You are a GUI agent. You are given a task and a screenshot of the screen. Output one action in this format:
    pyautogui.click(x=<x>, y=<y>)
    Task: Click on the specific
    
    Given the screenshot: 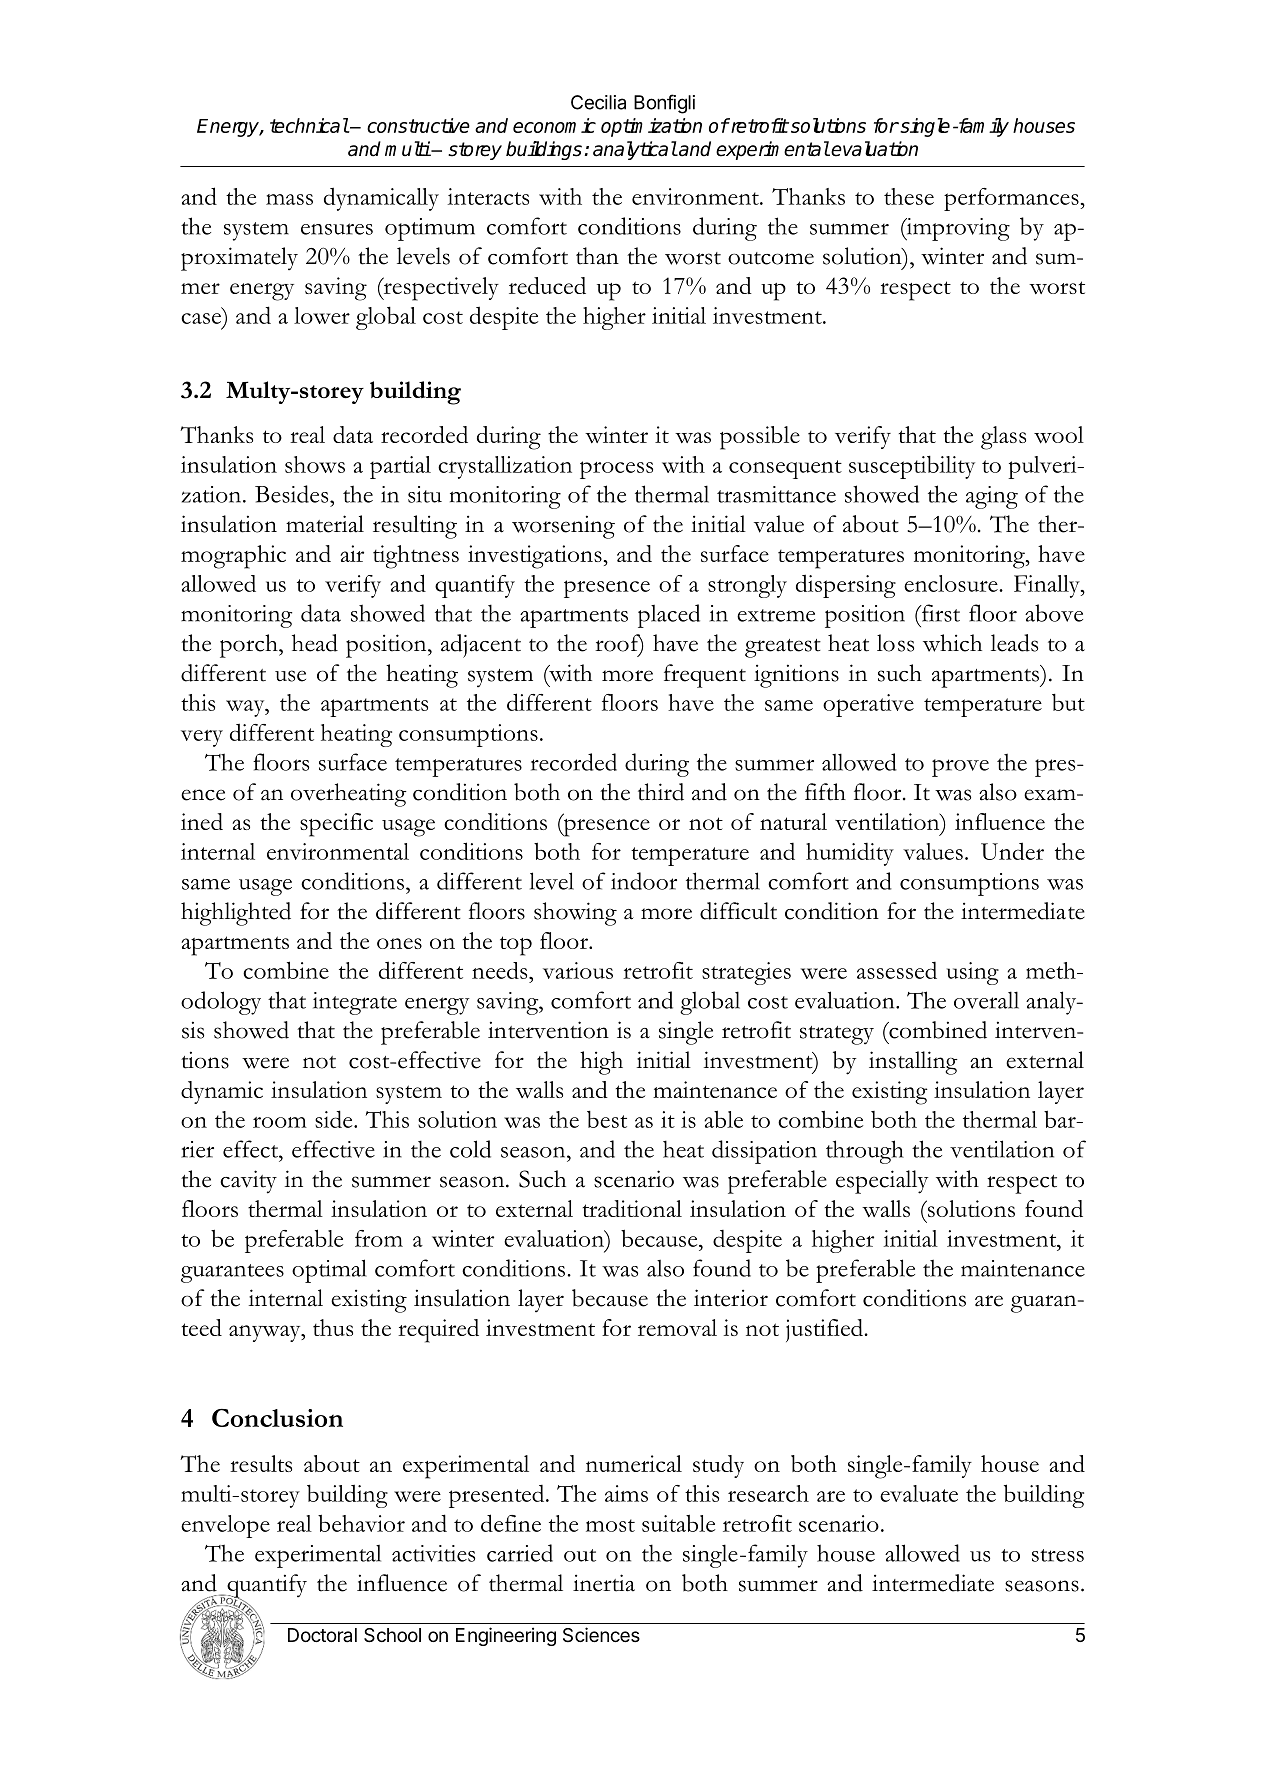 What is the action you would take?
    pyautogui.click(x=336, y=825)
